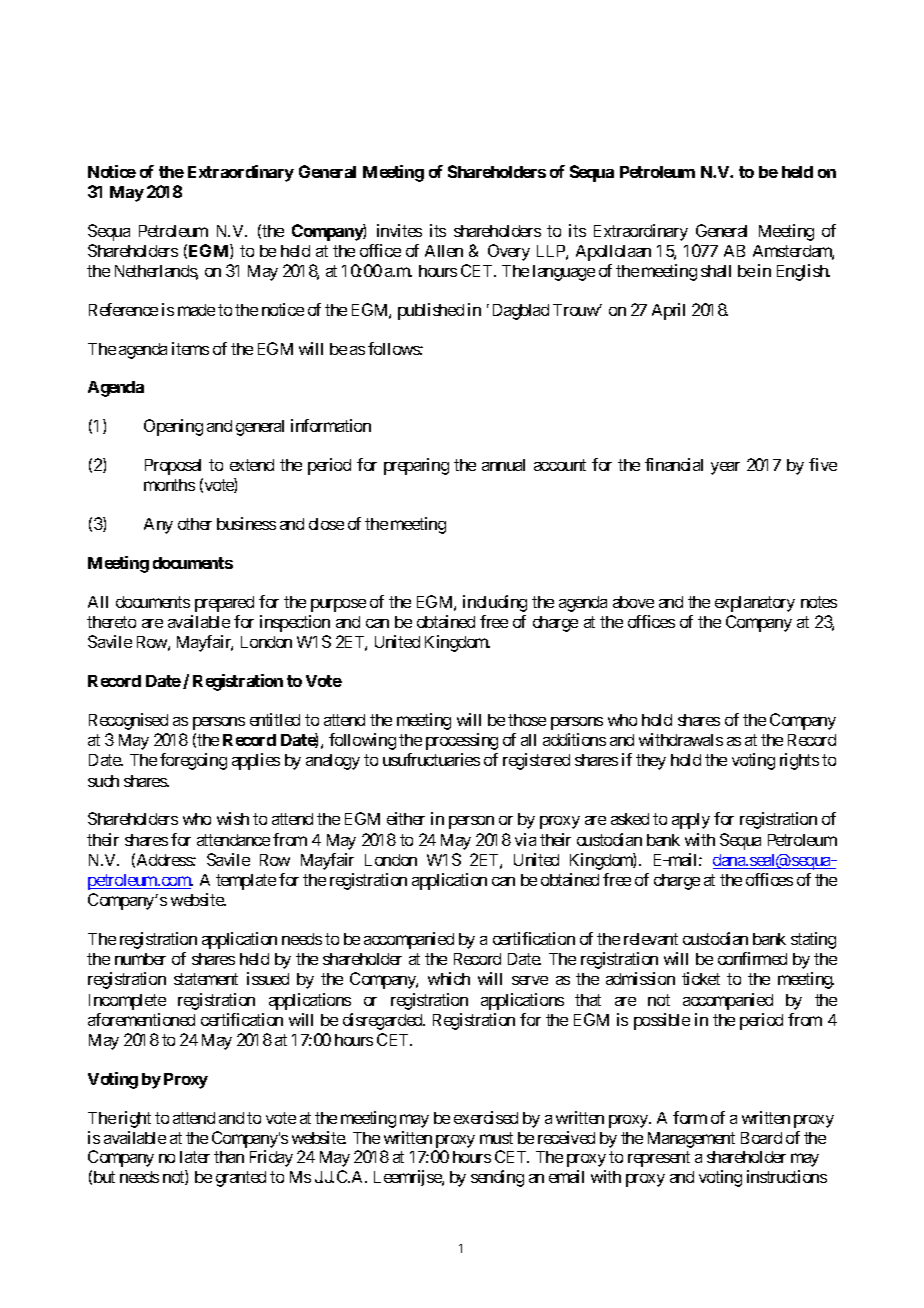 The image size is (924, 1308). I want to click on they, so click(651, 762).
